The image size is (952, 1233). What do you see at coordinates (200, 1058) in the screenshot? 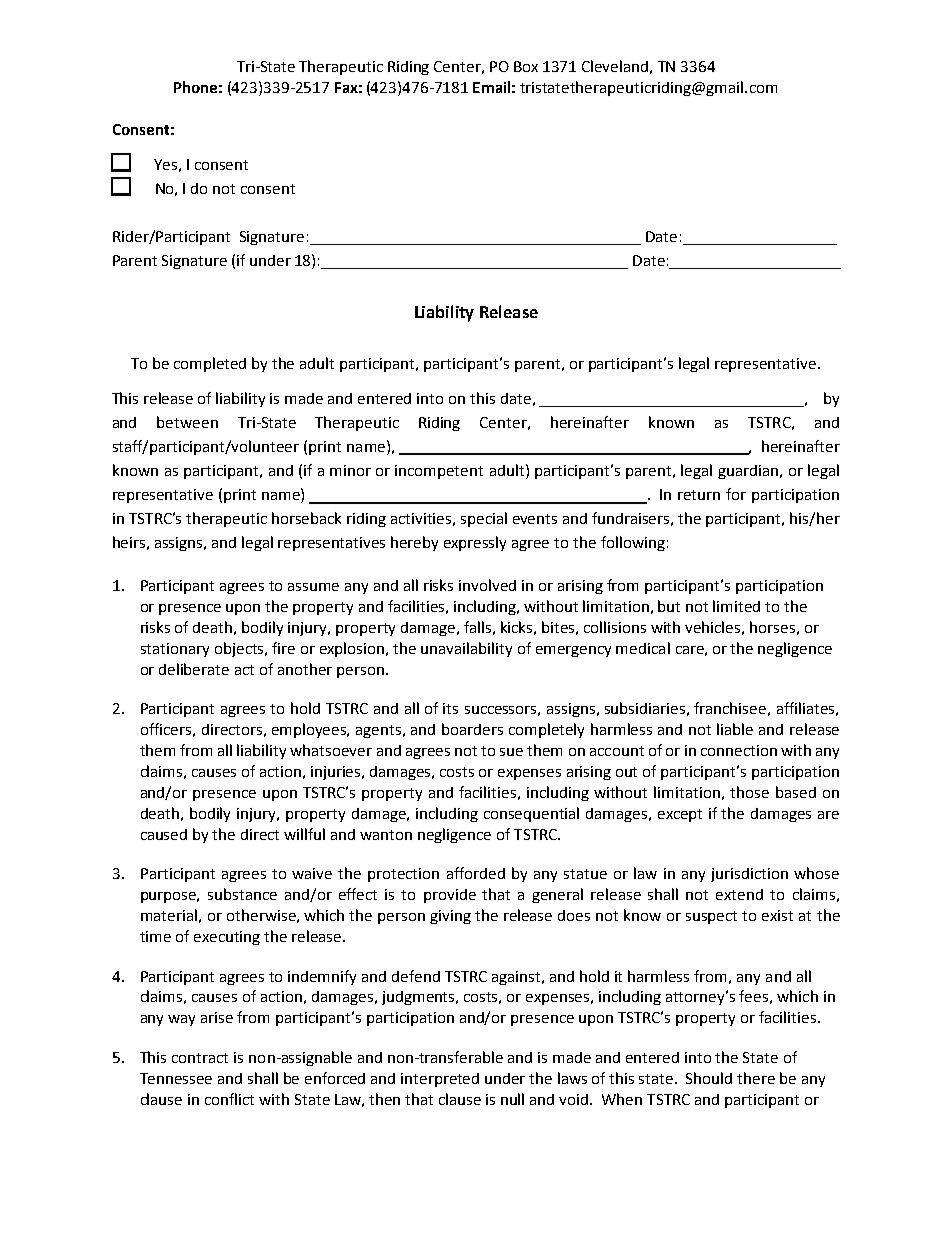
I see `contract` at bounding box center [200, 1058].
